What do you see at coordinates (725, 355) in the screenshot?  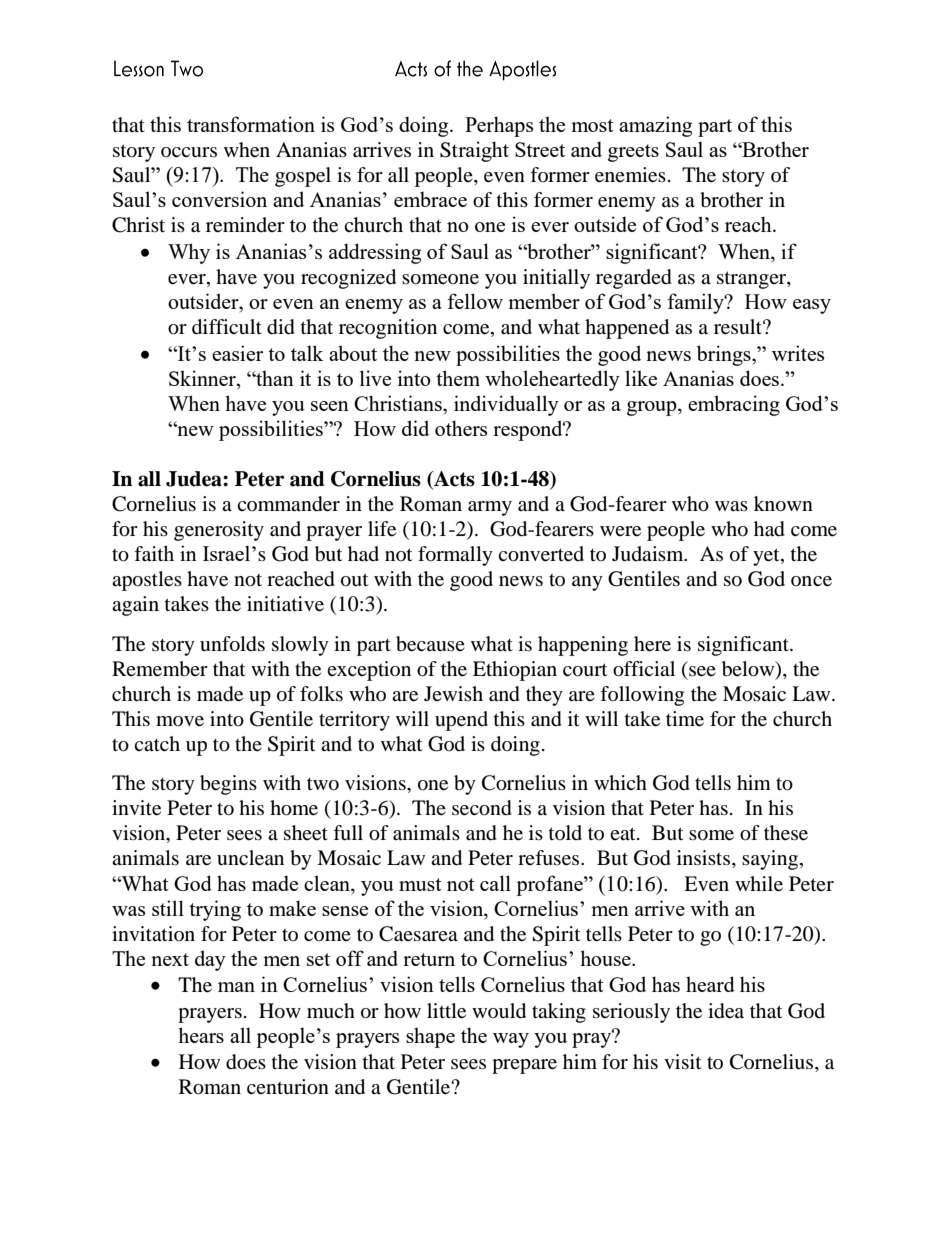 I see `brings` at bounding box center [725, 355].
